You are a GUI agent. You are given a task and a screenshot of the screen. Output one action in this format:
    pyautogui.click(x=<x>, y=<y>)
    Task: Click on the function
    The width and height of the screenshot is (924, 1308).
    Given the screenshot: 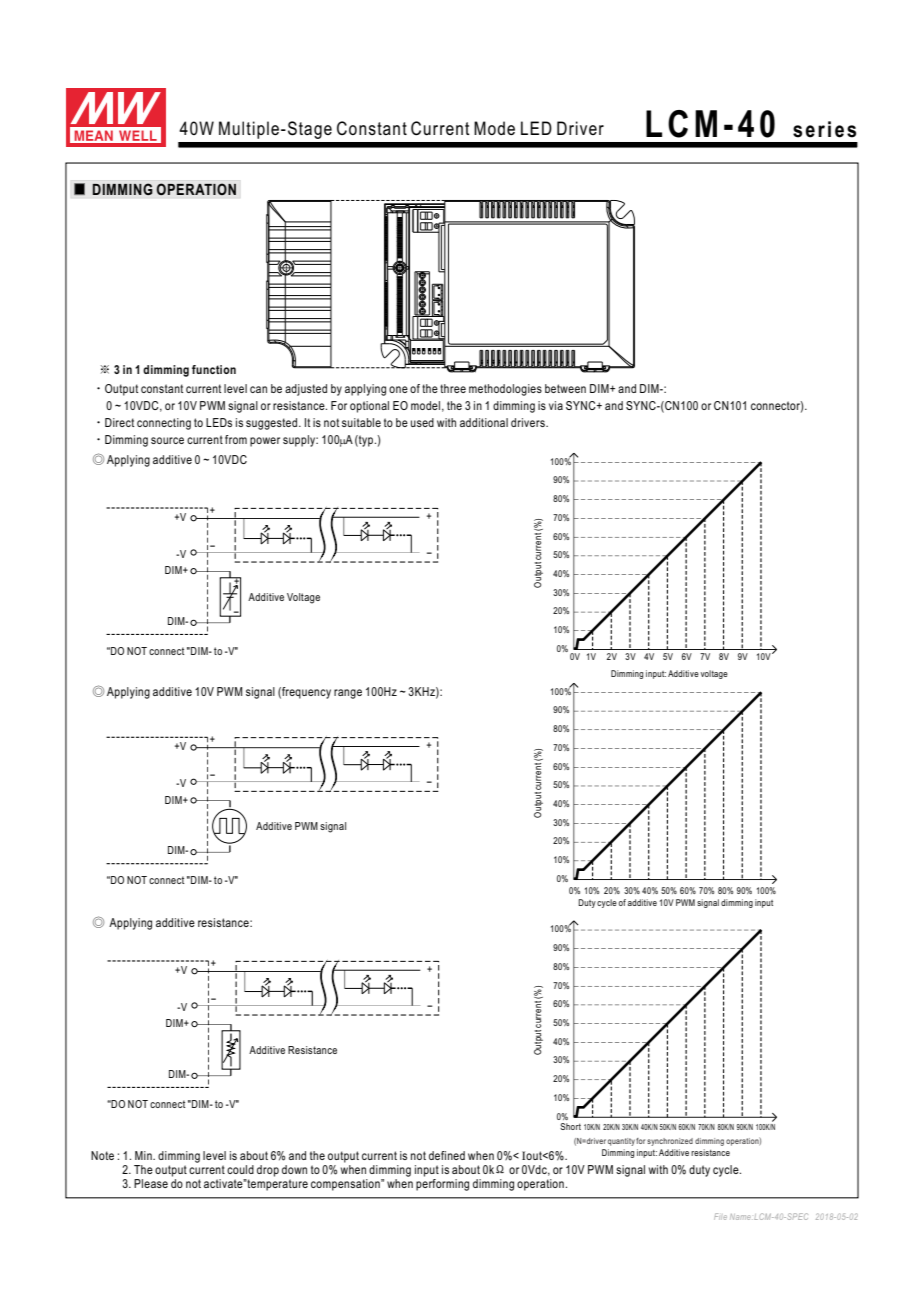 What is the action you would take?
    pyautogui.click(x=214, y=369)
